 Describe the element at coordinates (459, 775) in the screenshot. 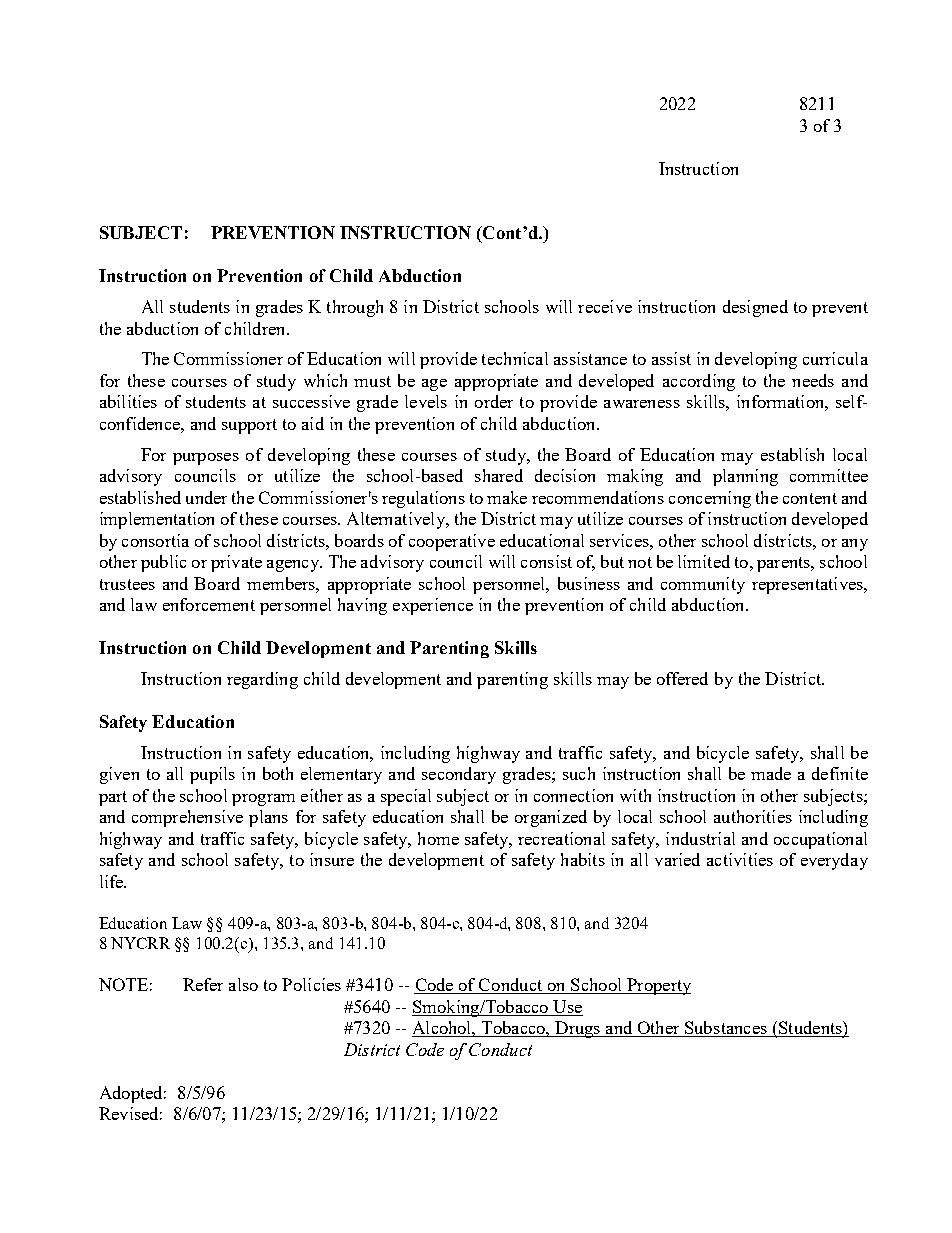

I see `secondary` at that location.
